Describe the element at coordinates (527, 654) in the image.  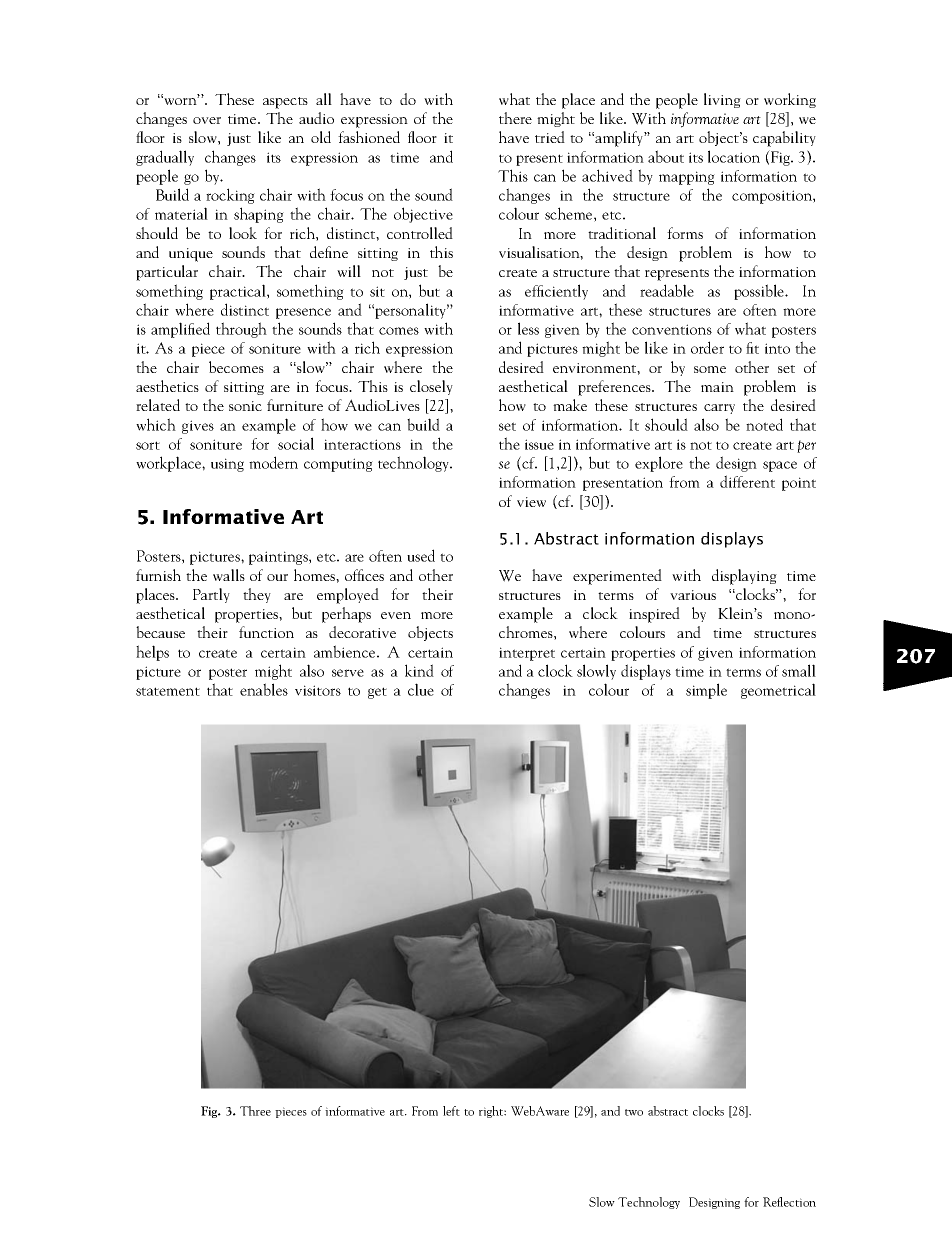
I see `interpret` at that location.
